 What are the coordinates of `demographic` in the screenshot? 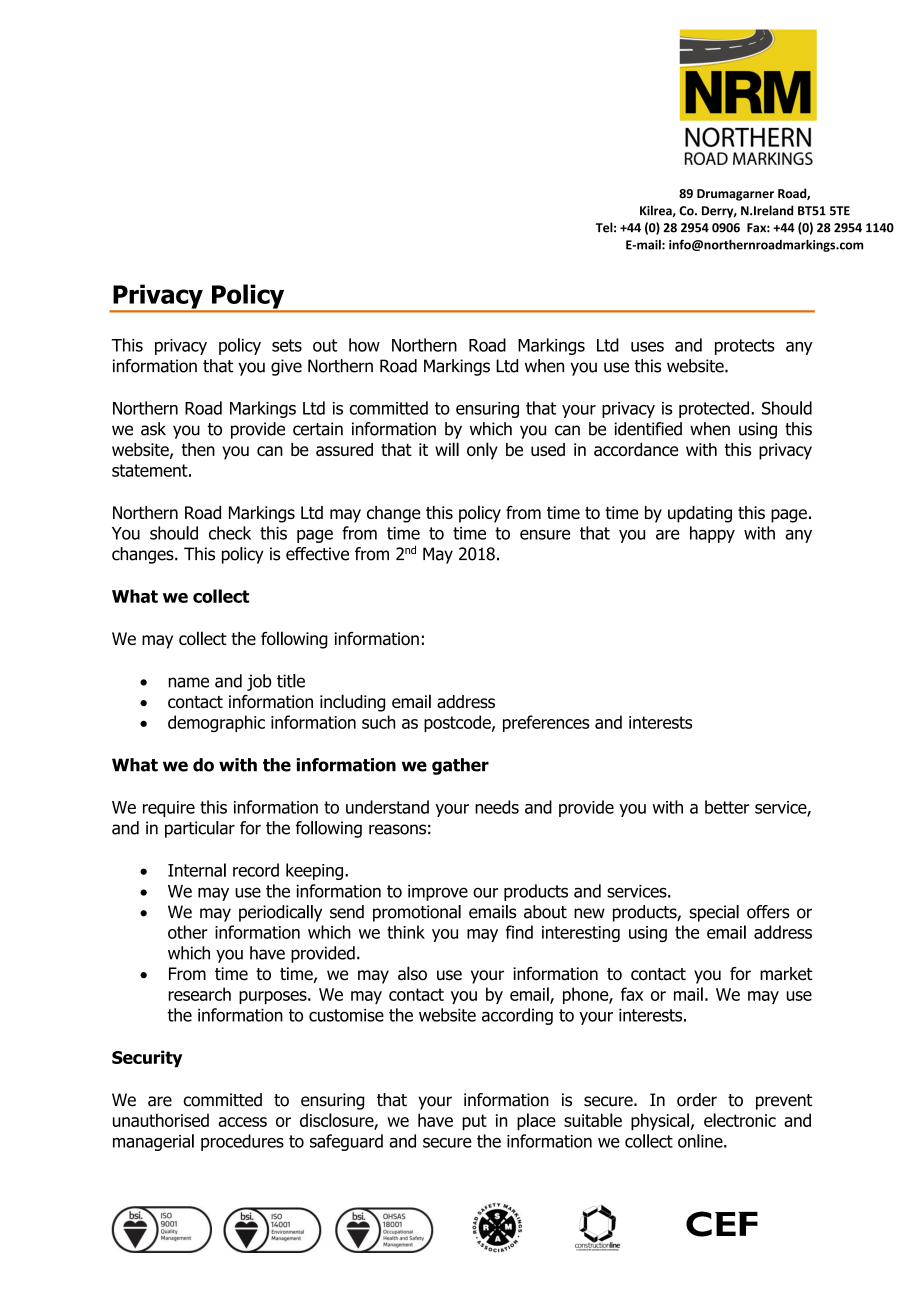 It's located at (216, 723).
